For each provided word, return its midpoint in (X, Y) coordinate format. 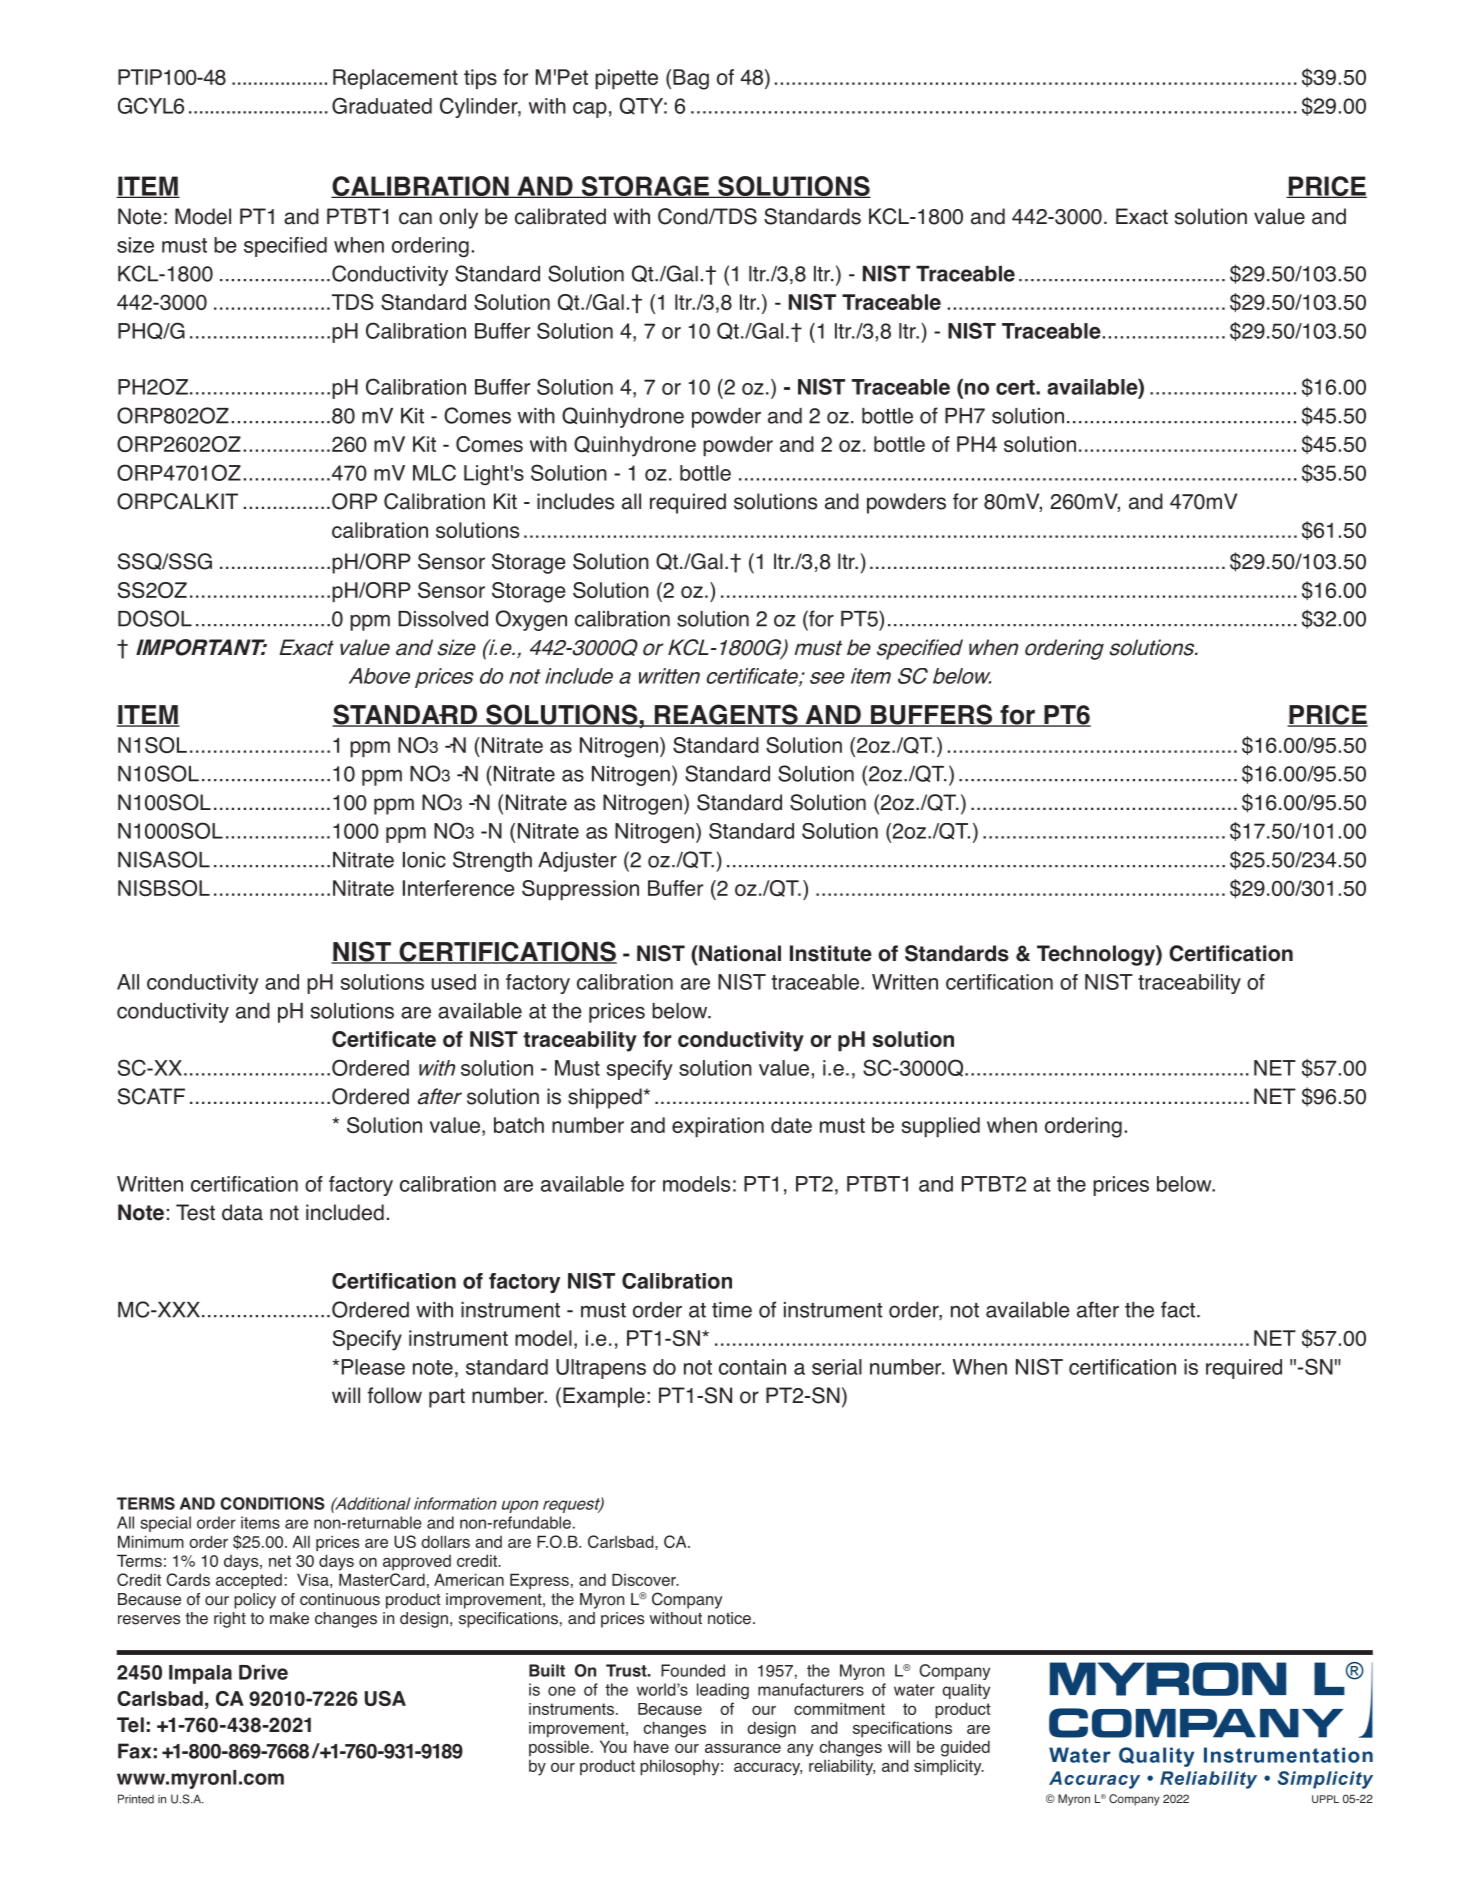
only (458, 218)
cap (590, 110)
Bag (691, 79)
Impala (200, 1674)
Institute (831, 953)
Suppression (580, 890)
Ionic (424, 860)
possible (559, 1748)
